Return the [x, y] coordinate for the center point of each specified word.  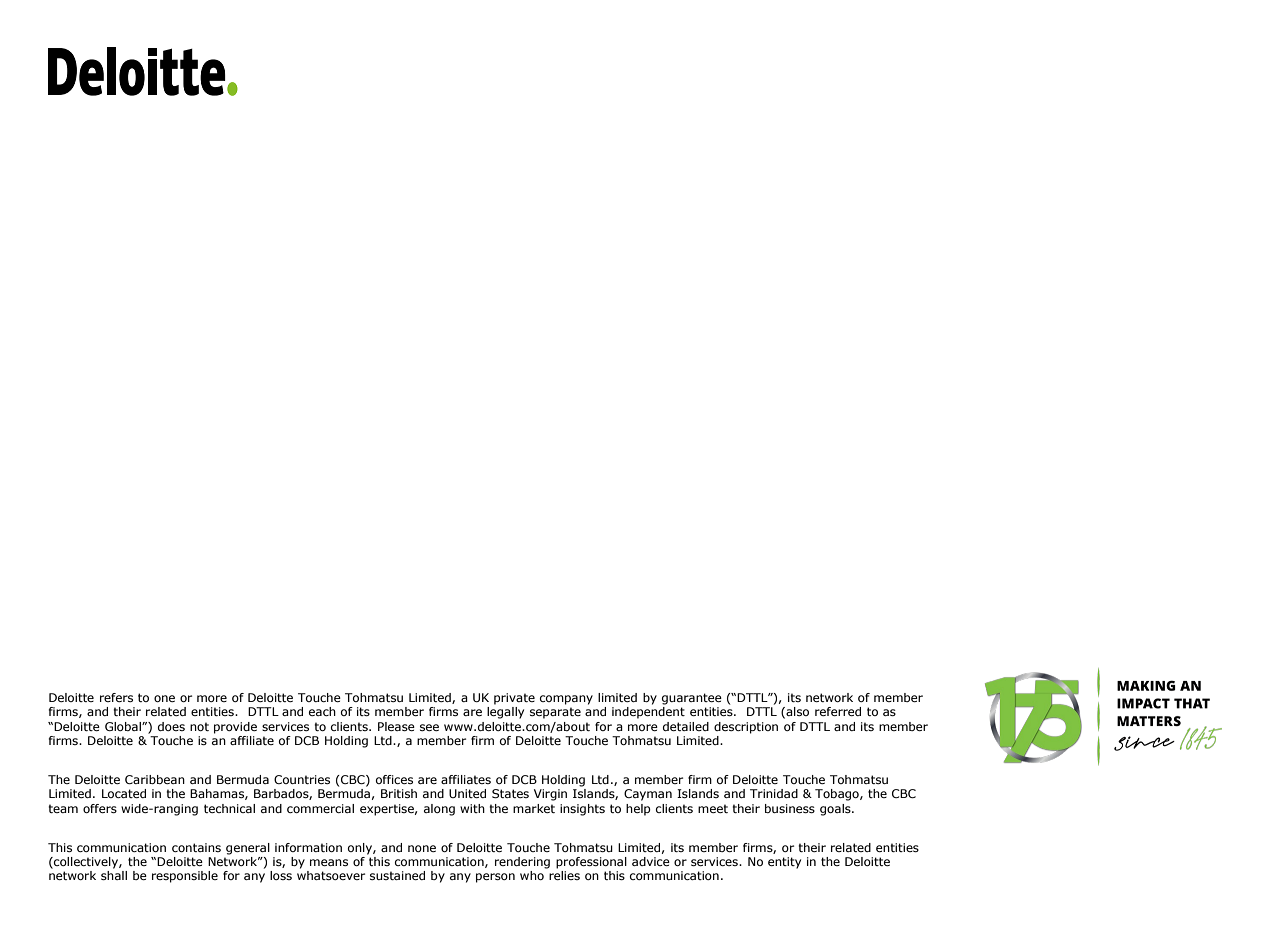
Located [124, 793]
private [514, 699]
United [467, 793]
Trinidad [774, 793]
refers [116, 697]
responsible [185, 877]
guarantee [692, 699]
